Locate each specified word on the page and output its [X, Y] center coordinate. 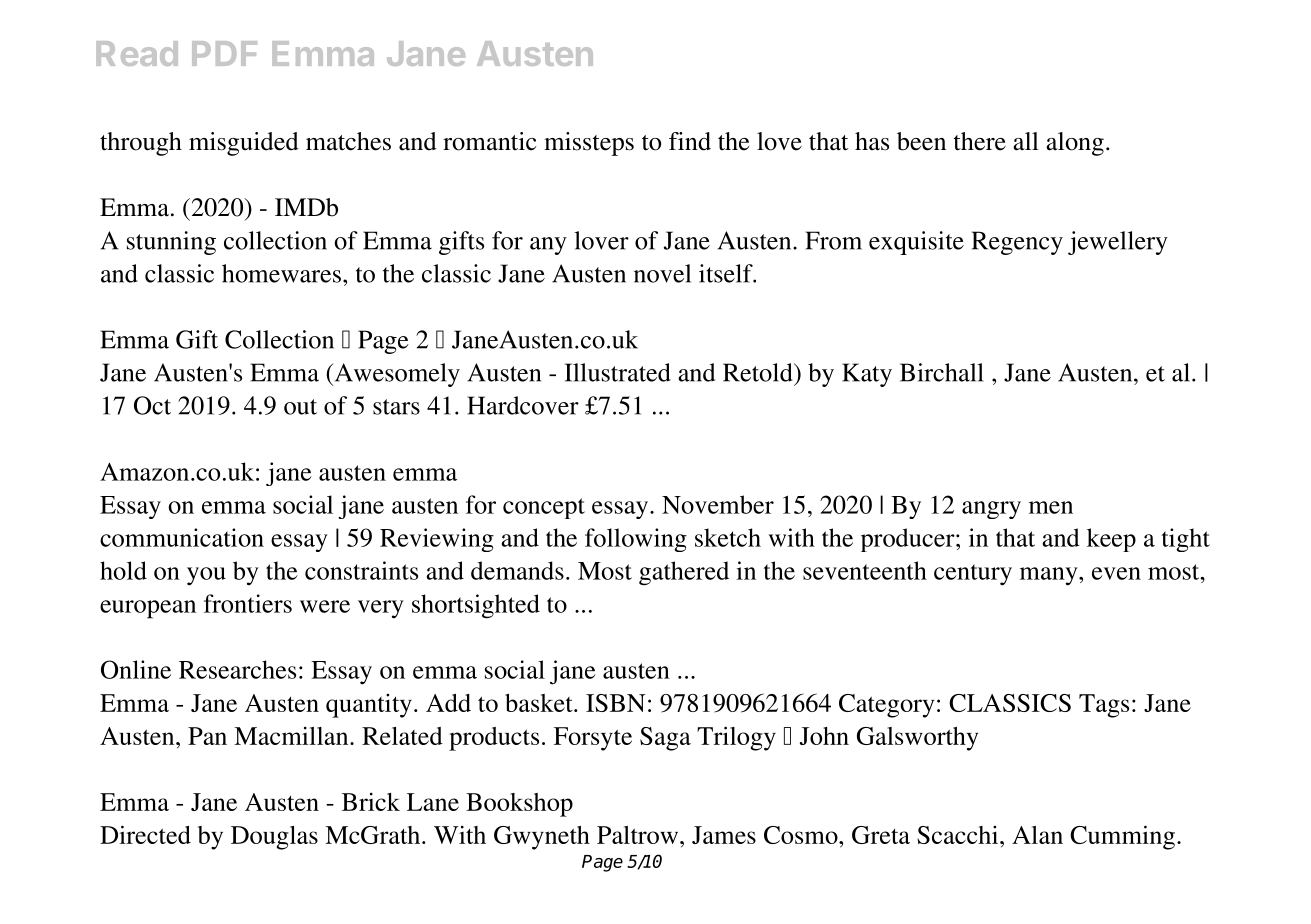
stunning [171, 243]
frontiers [248, 603]
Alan [1037, 835]
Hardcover [523, 405]
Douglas [274, 838]
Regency [1017, 243]
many [1050, 576]
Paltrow [639, 835]
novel [662, 273]
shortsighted [476, 606]
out [300, 407]
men [1051, 507]
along [1075, 144]
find [690, 141]
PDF [224, 53]
